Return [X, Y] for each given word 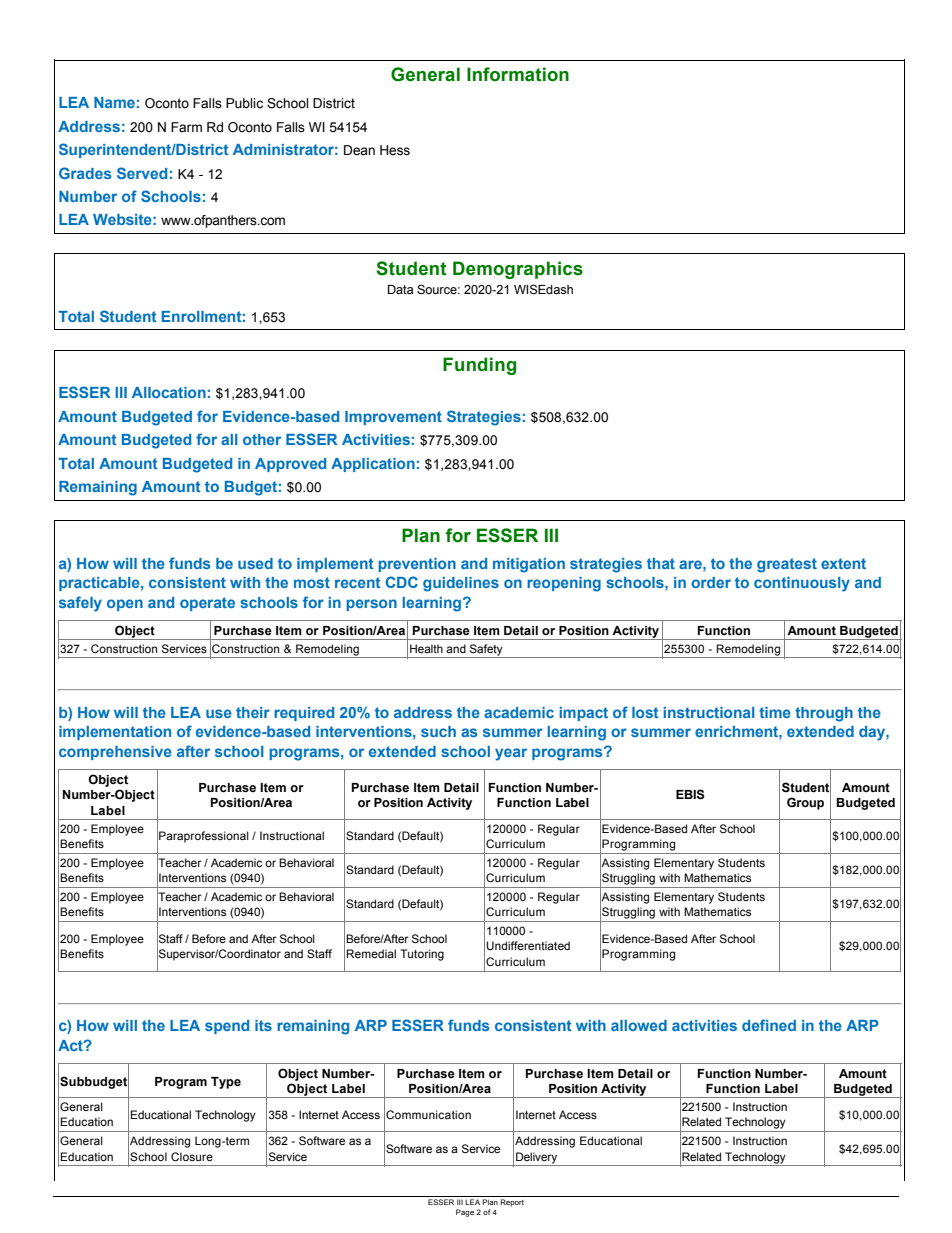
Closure [192, 1156]
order [711, 582]
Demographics [518, 270]
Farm [186, 127]
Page [465, 1213]
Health [426, 648]
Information [518, 74]
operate [207, 604]
